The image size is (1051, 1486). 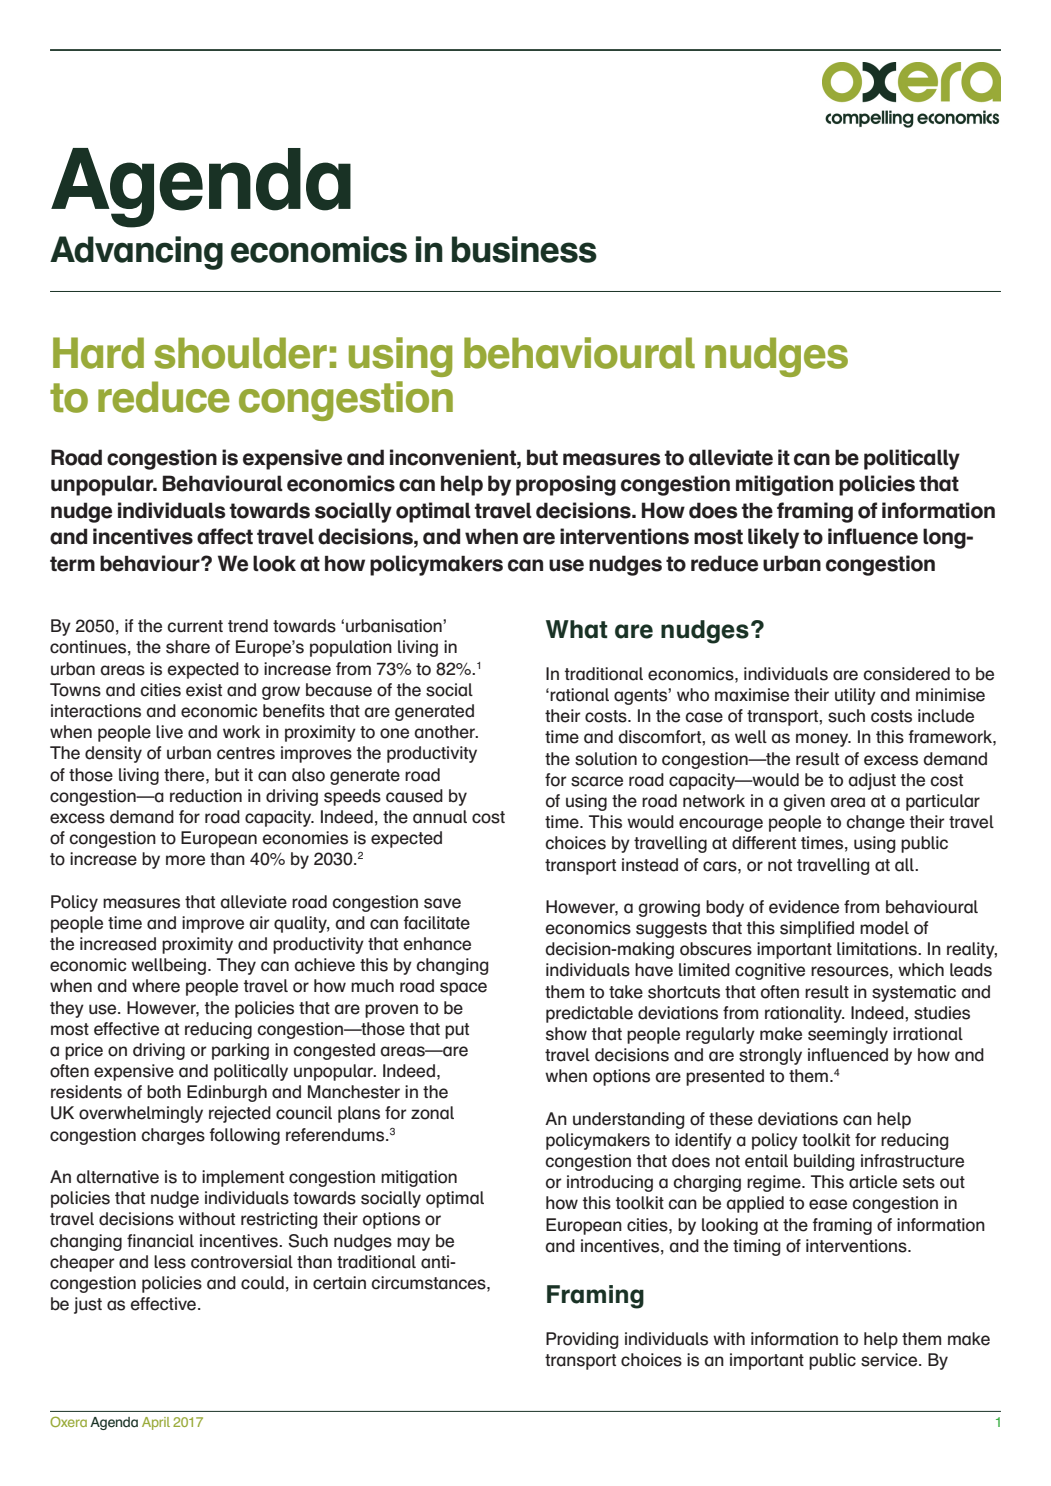 I want to click on both, so click(x=164, y=1092).
